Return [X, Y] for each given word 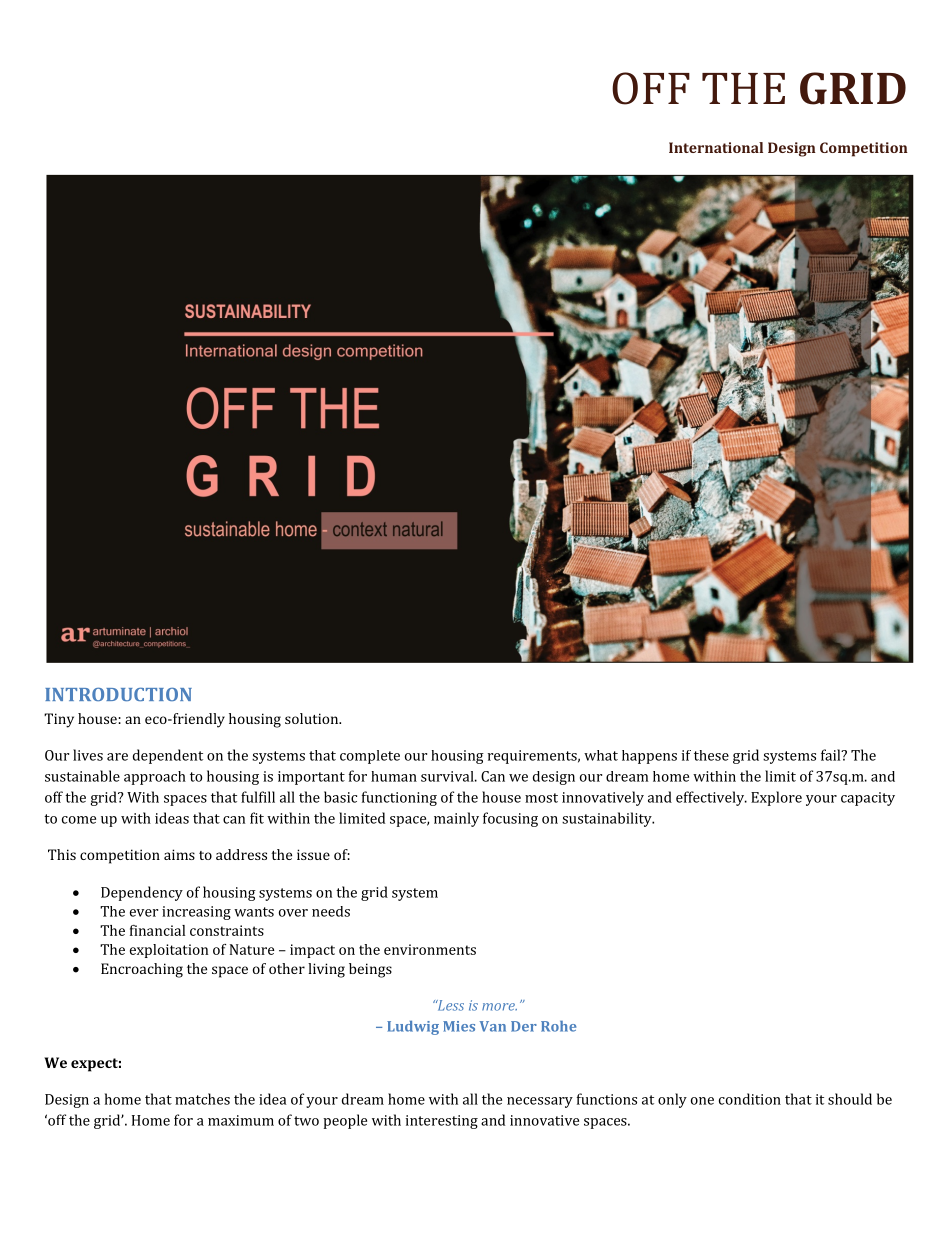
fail [832, 755]
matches [202, 1099]
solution [313, 718]
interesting [442, 1122]
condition [750, 1099]
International [716, 147]
